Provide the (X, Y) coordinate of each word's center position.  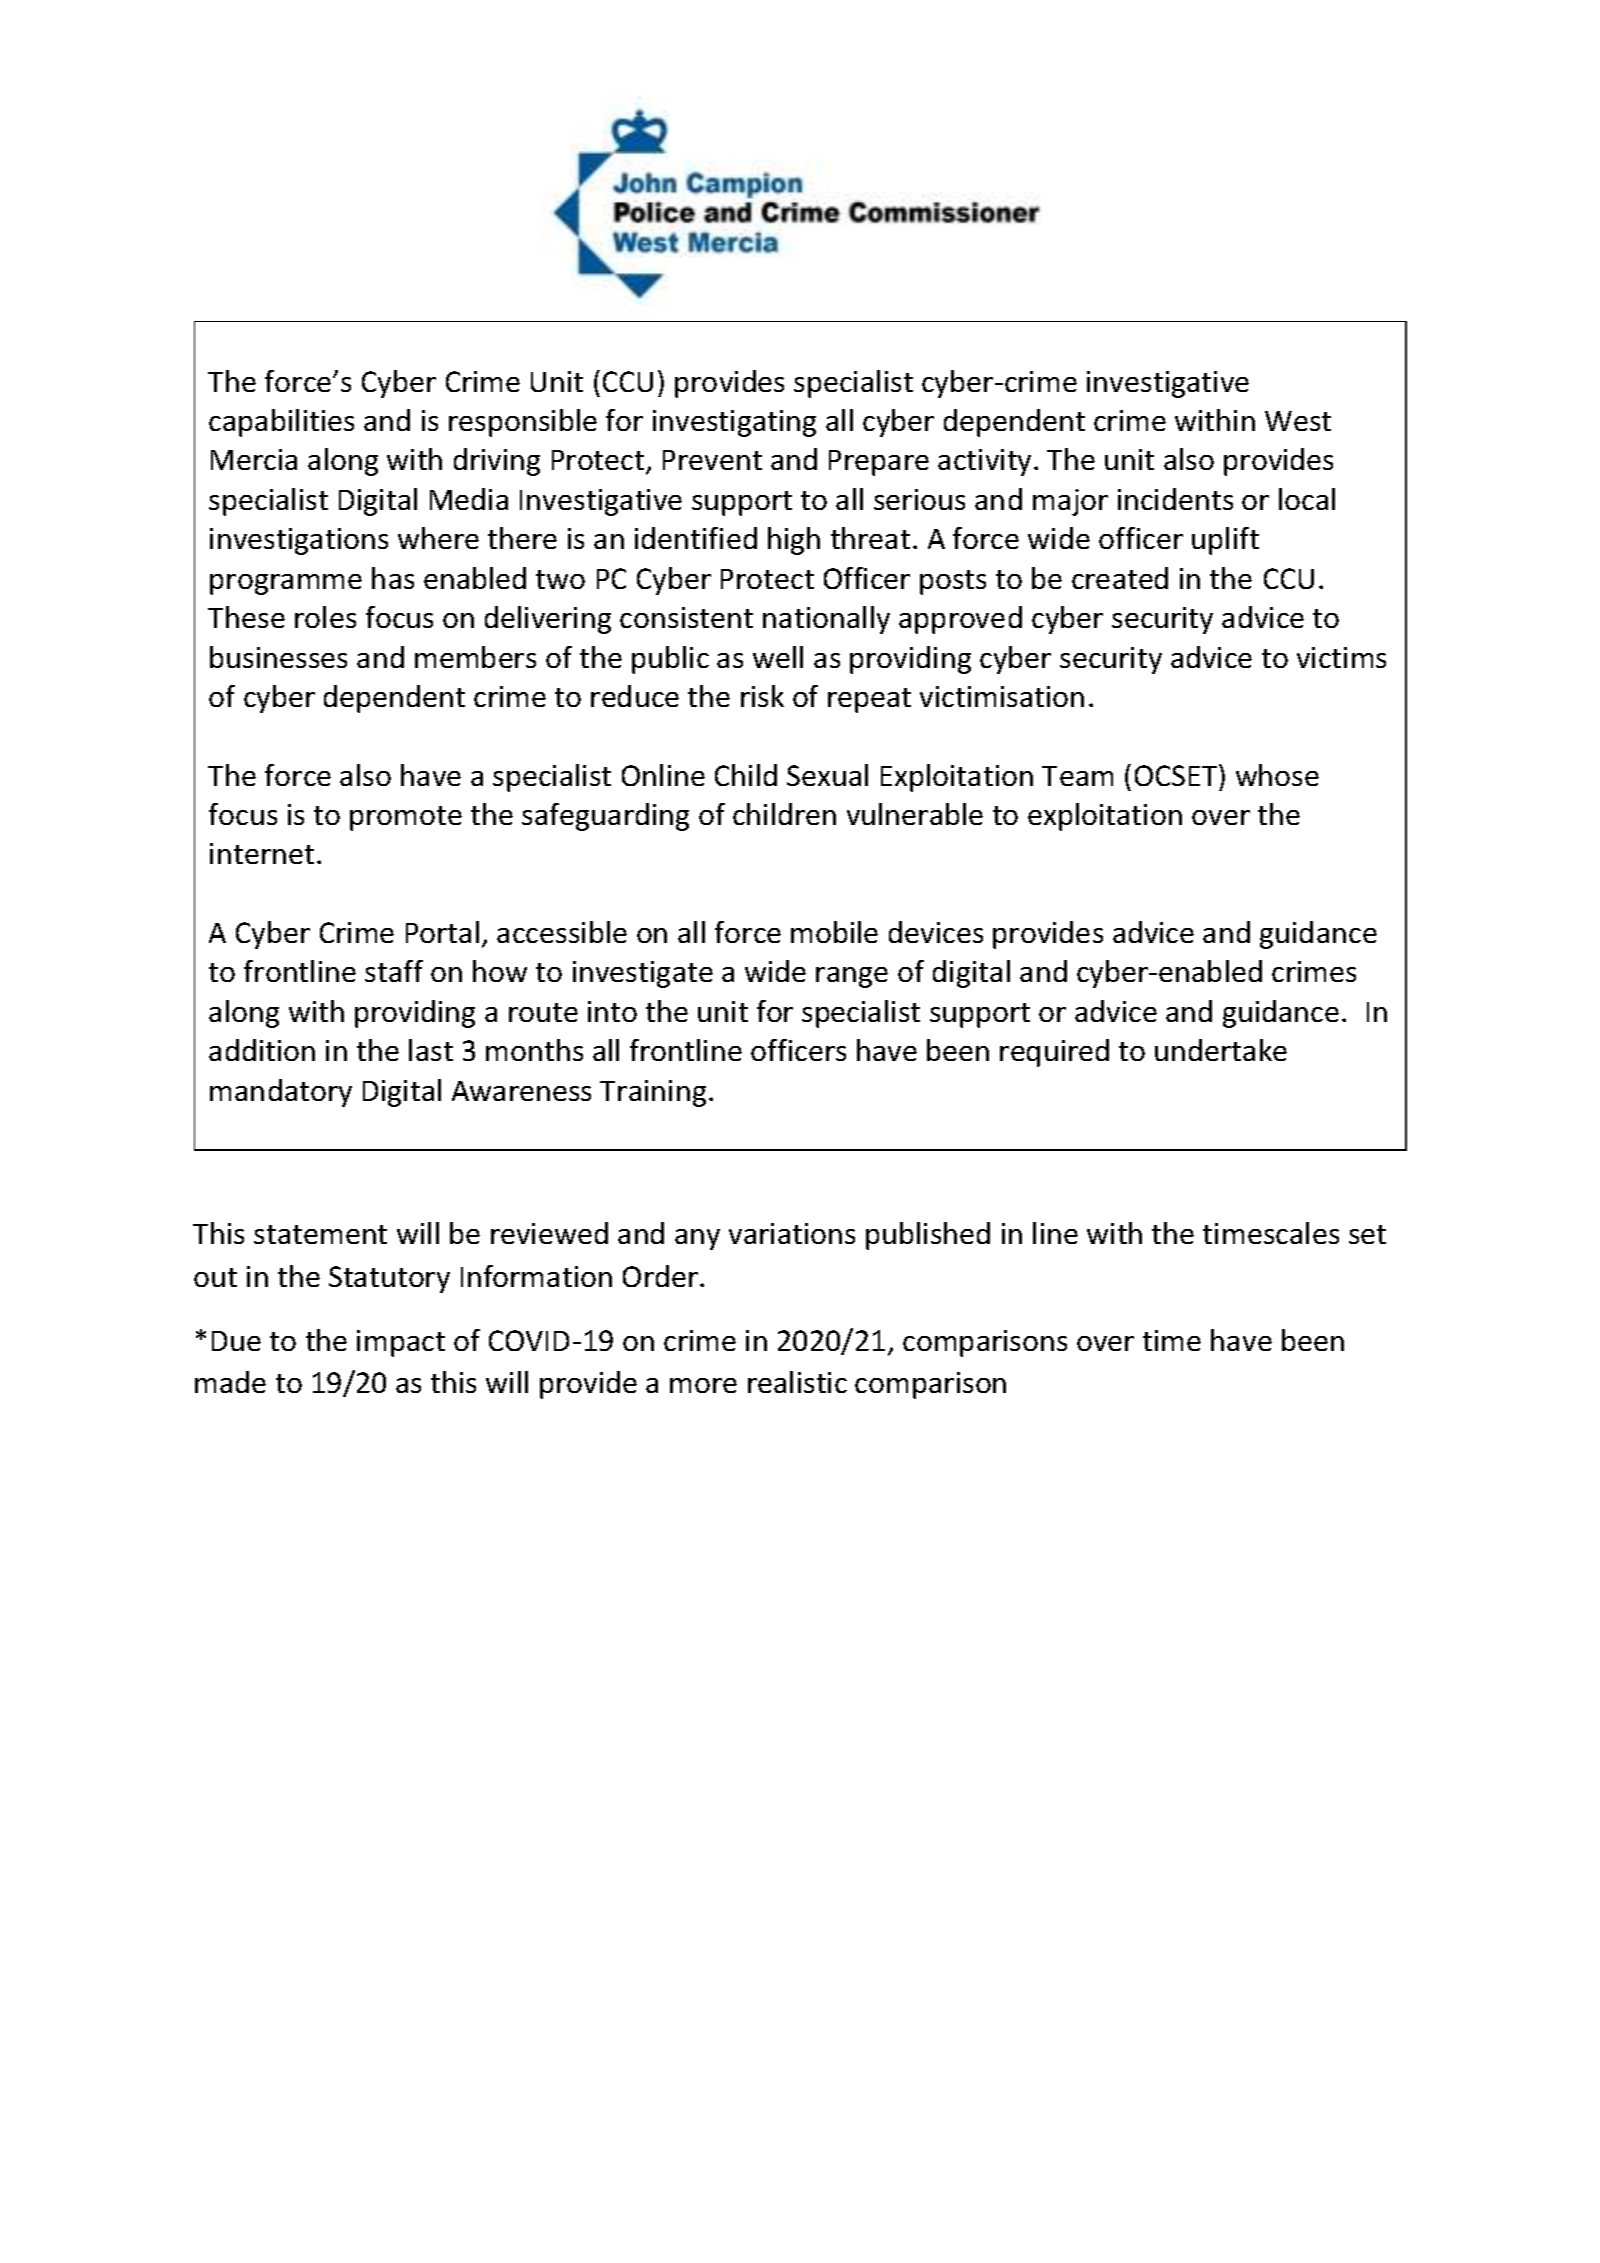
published (928, 1236)
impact (401, 1343)
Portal (442, 932)
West (1298, 421)
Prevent (712, 460)
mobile (834, 932)
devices (936, 932)
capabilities (281, 423)
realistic (797, 1382)
